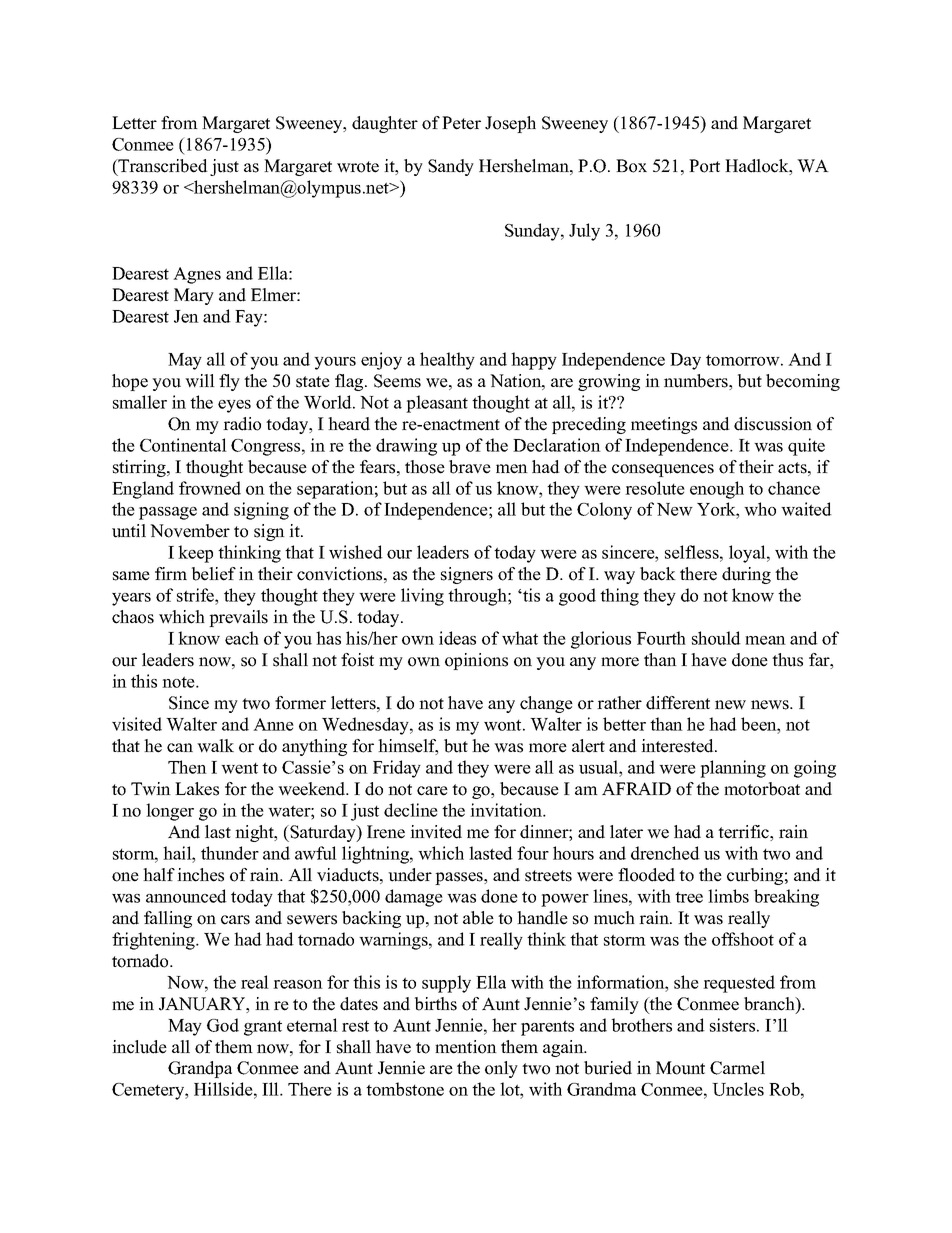 The width and height of the screenshot is (952, 1233). Describe the element at coordinates (238, 618) in the screenshot. I see `prevails` at that location.
